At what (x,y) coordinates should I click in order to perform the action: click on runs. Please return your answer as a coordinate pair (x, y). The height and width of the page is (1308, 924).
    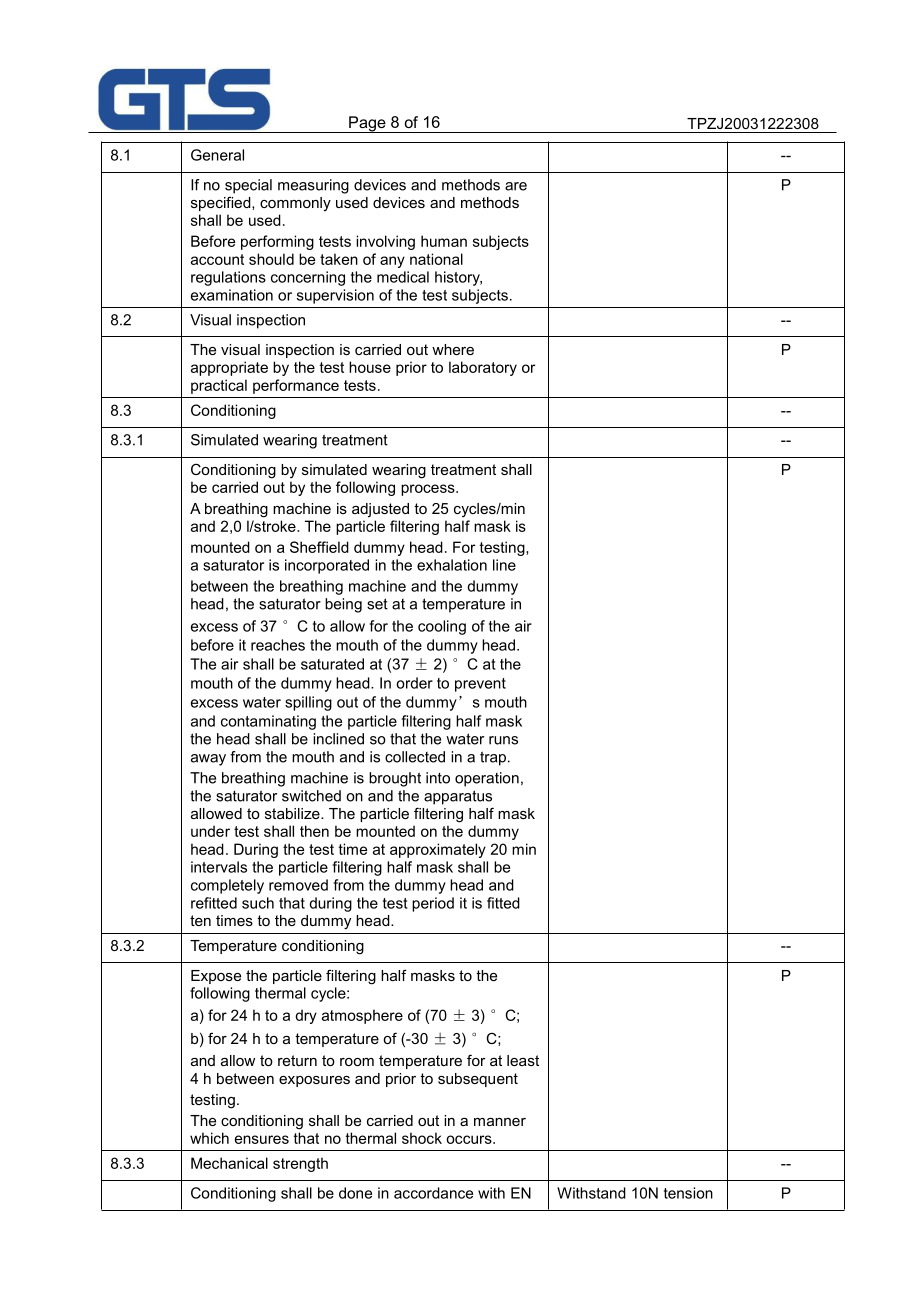
    Looking at the image, I should click on (503, 740).
